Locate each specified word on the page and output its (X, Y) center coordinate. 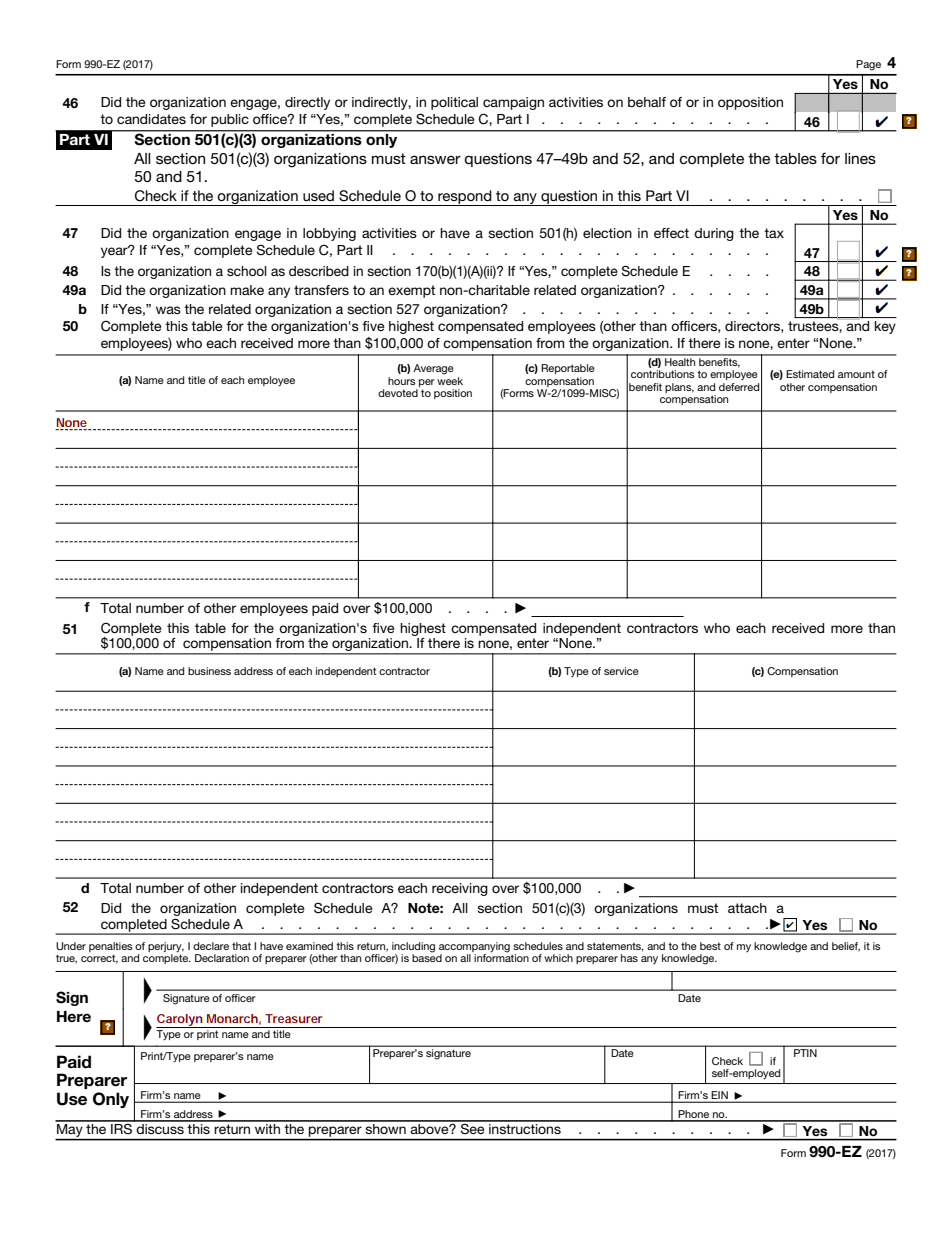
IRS (121, 1127)
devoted (398, 393)
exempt (411, 291)
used (318, 195)
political (454, 103)
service (621, 671)
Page (868, 65)
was (168, 310)
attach (747, 908)
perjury (166, 947)
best (710, 946)
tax (774, 233)
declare (211, 946)
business (209, 671)
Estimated (810, 374)
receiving (460, 889)
